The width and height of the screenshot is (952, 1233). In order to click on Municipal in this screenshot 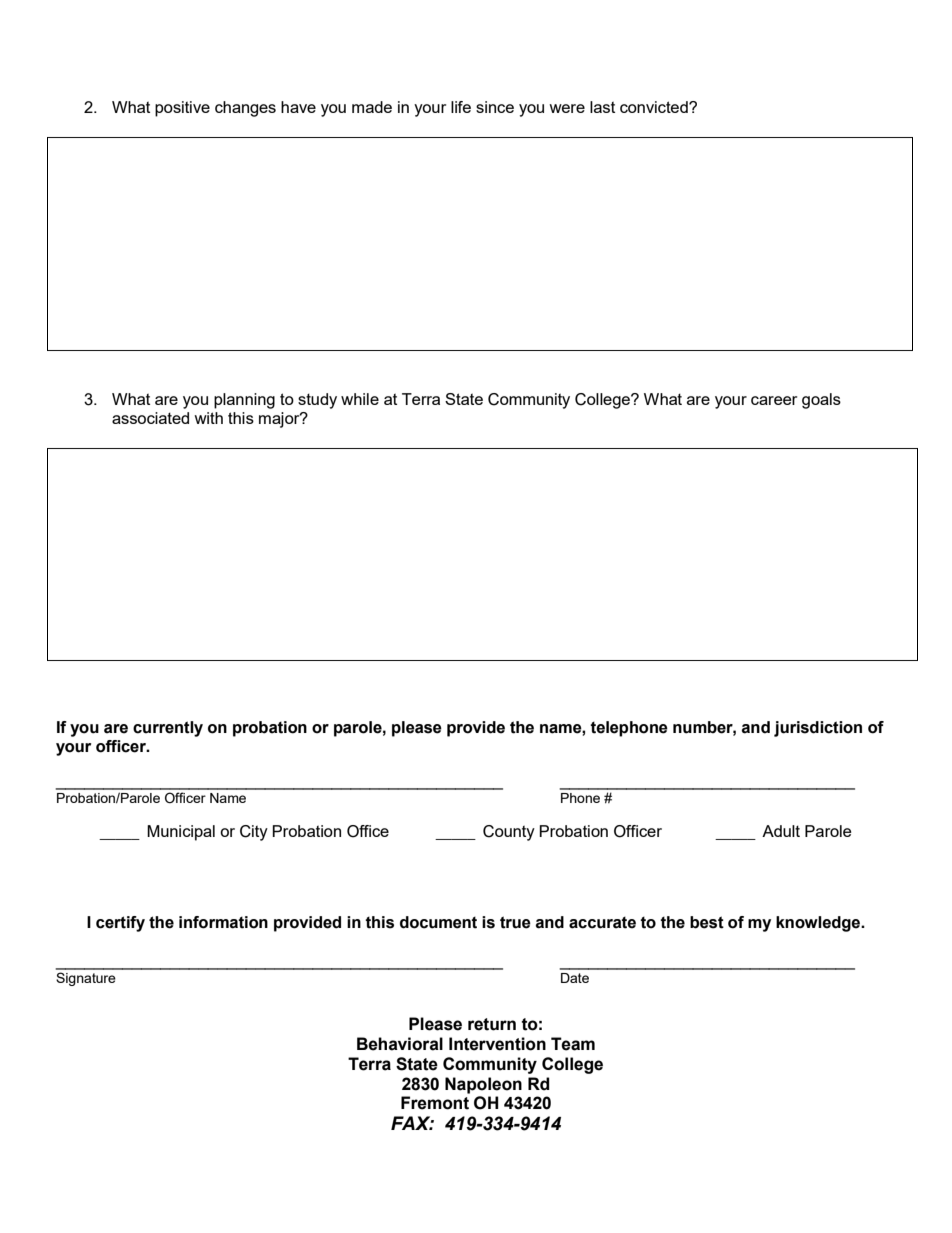, I will do `click(181, 833)`.
